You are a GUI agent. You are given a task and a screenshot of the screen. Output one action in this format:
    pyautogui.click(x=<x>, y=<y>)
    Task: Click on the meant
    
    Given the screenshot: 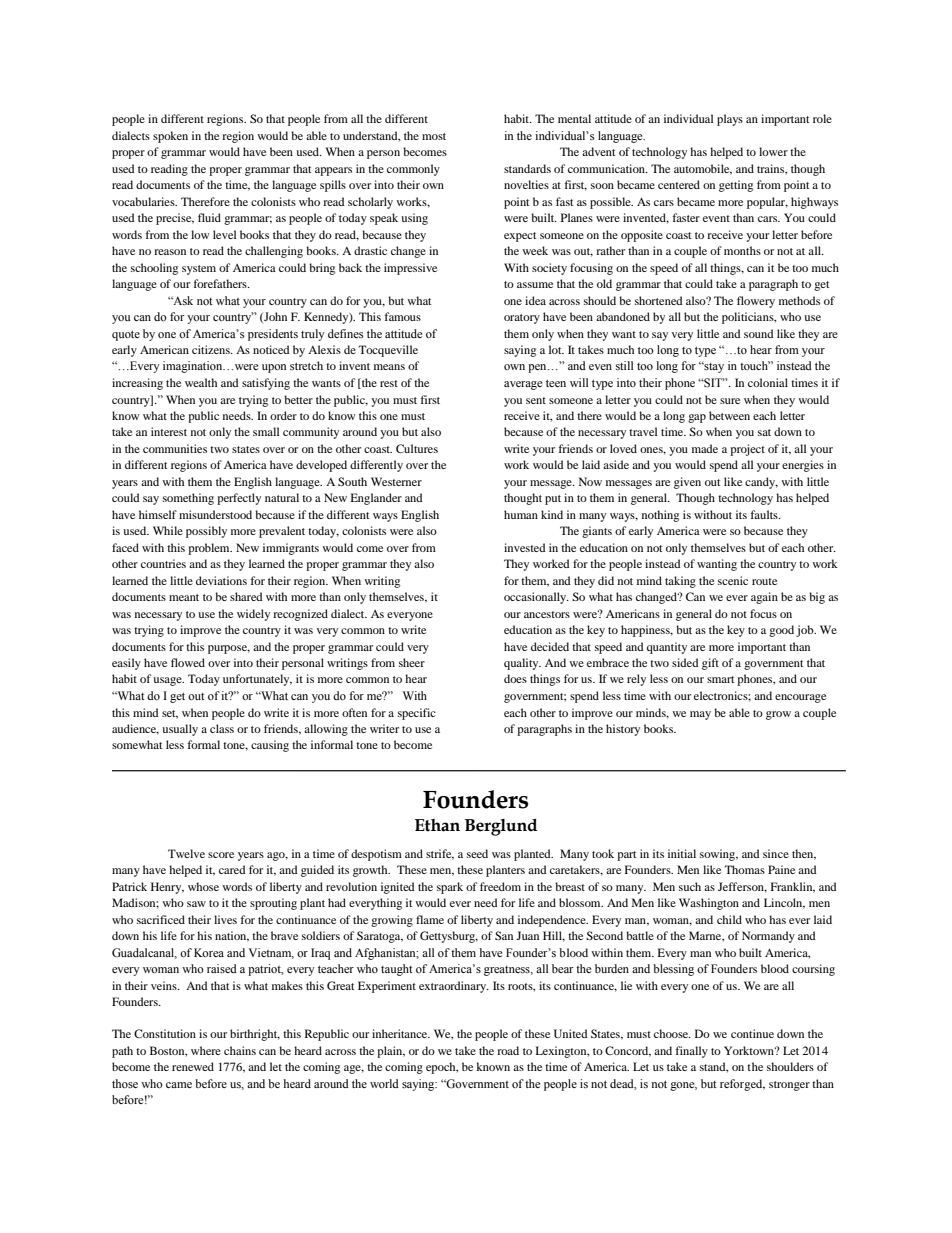 What is the action you would take?
    pyautogui.click(x=184, y=597)
